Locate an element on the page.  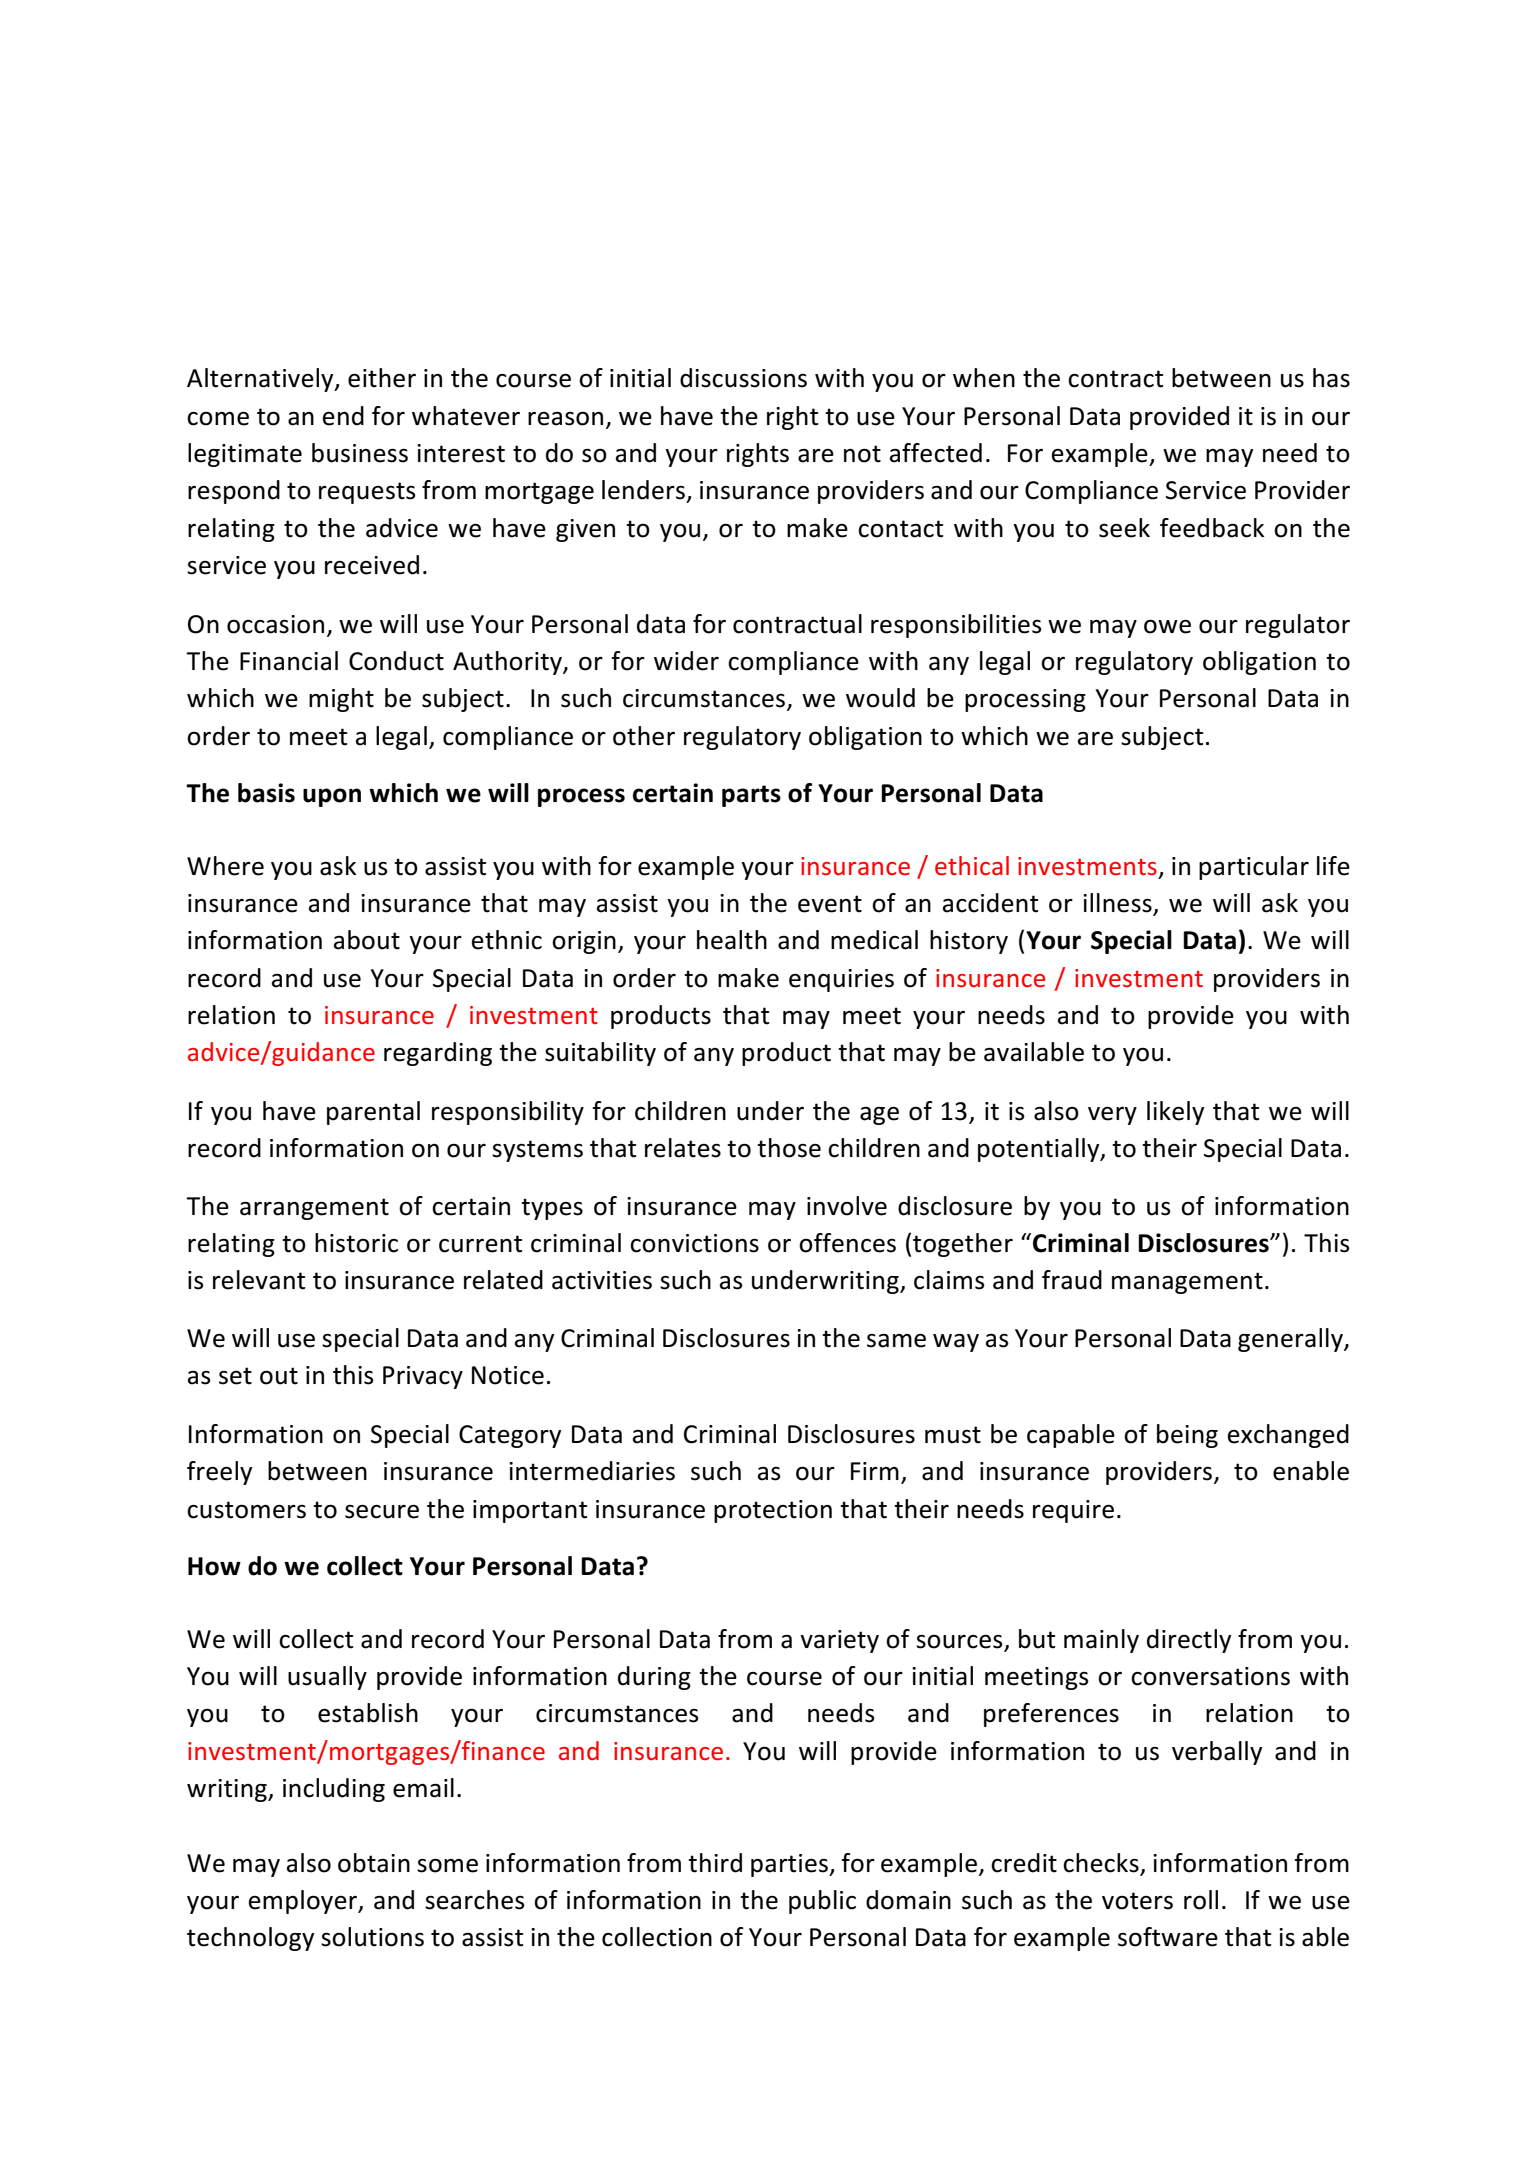
has is located at coordinates (1331, 378).
